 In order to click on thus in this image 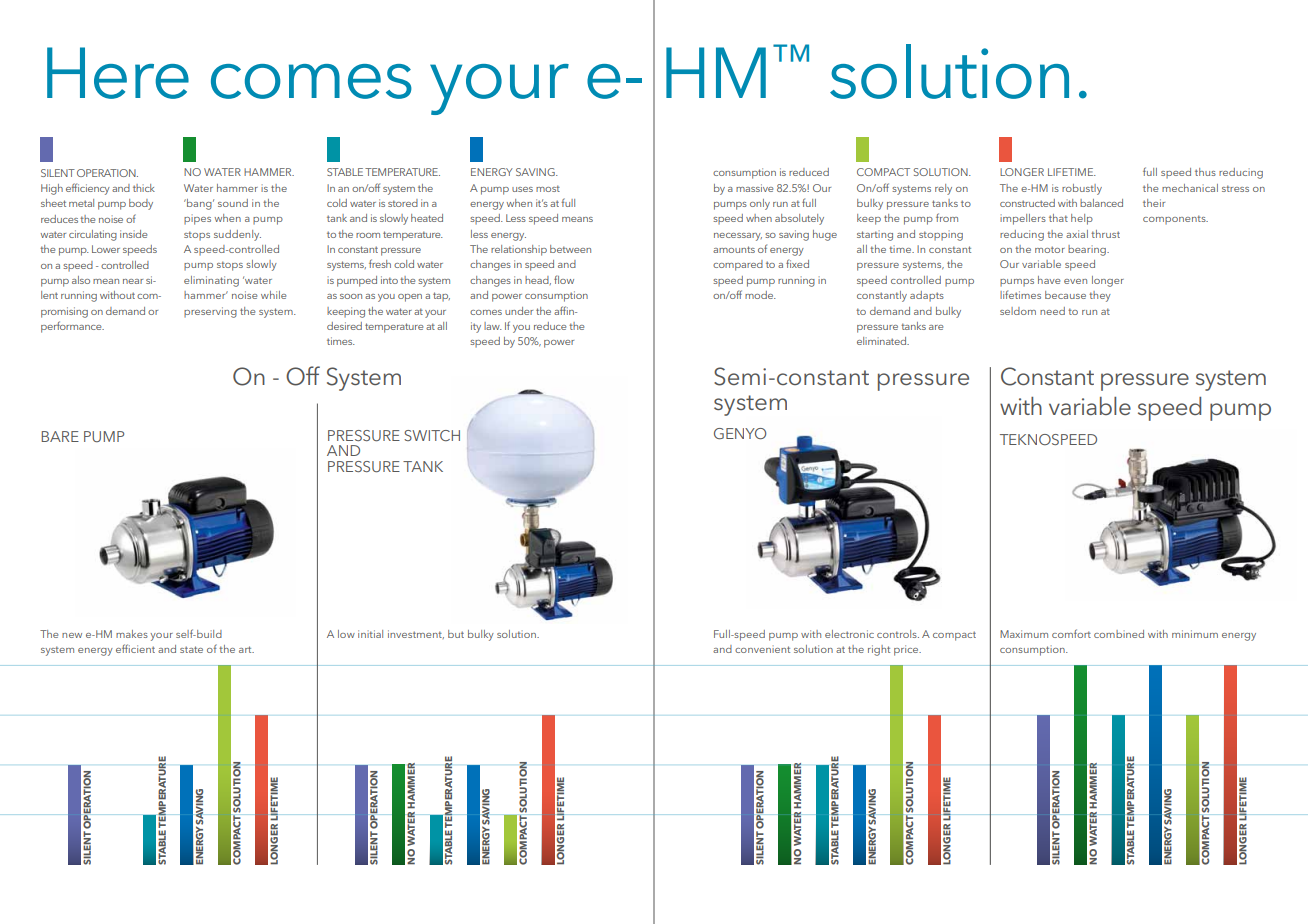, I will do `click(1205, 172)`.
